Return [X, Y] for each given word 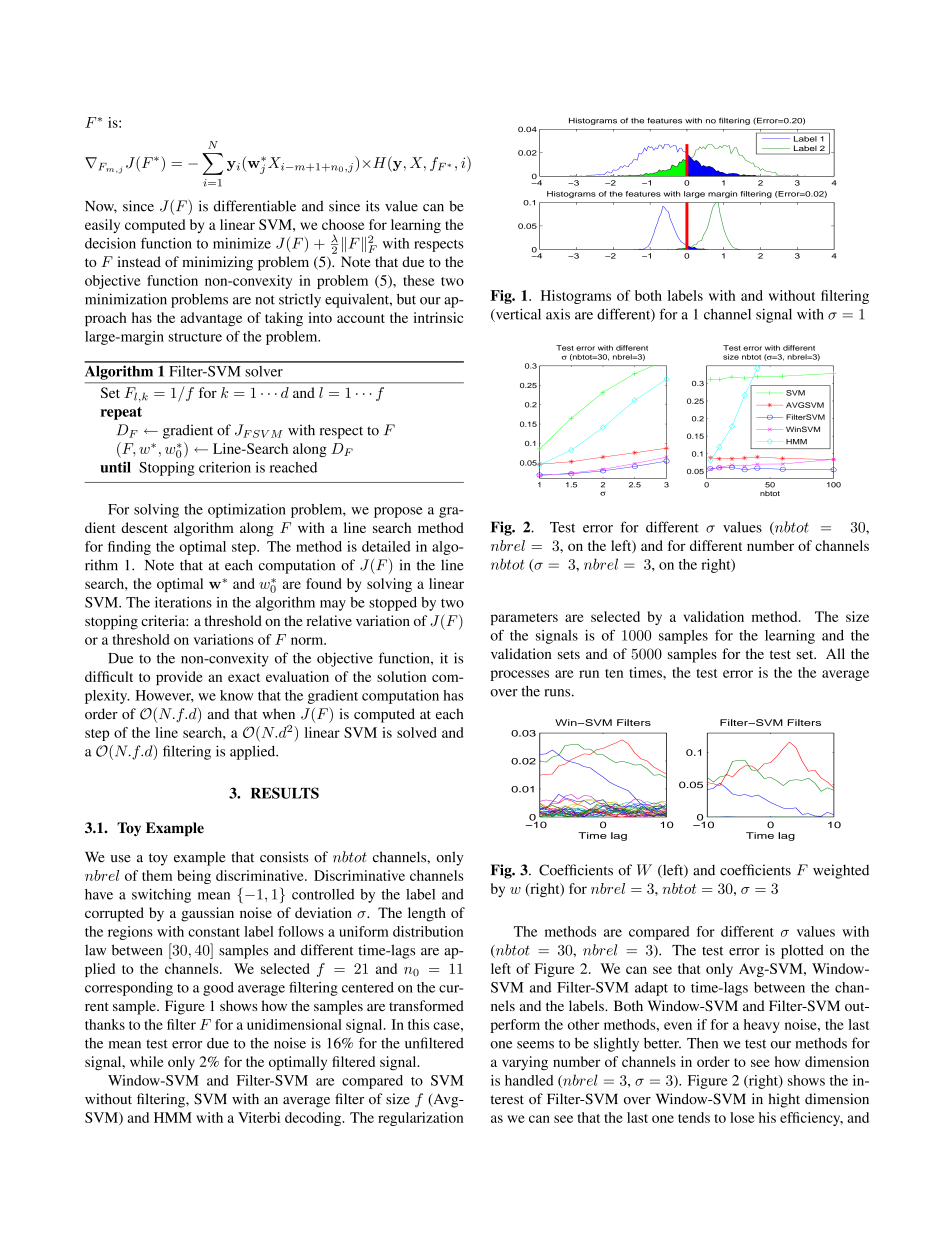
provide [179, 678]
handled [529, 1080]
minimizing [217, 263]
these [419, 280]
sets [569, 654]
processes [520, 675]
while [147, 1061]
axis [558, 314]
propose [398, 512]
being [194, 877]
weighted [841, 871]
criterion [225, 467]
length [427, 914]
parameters [524, 619]
